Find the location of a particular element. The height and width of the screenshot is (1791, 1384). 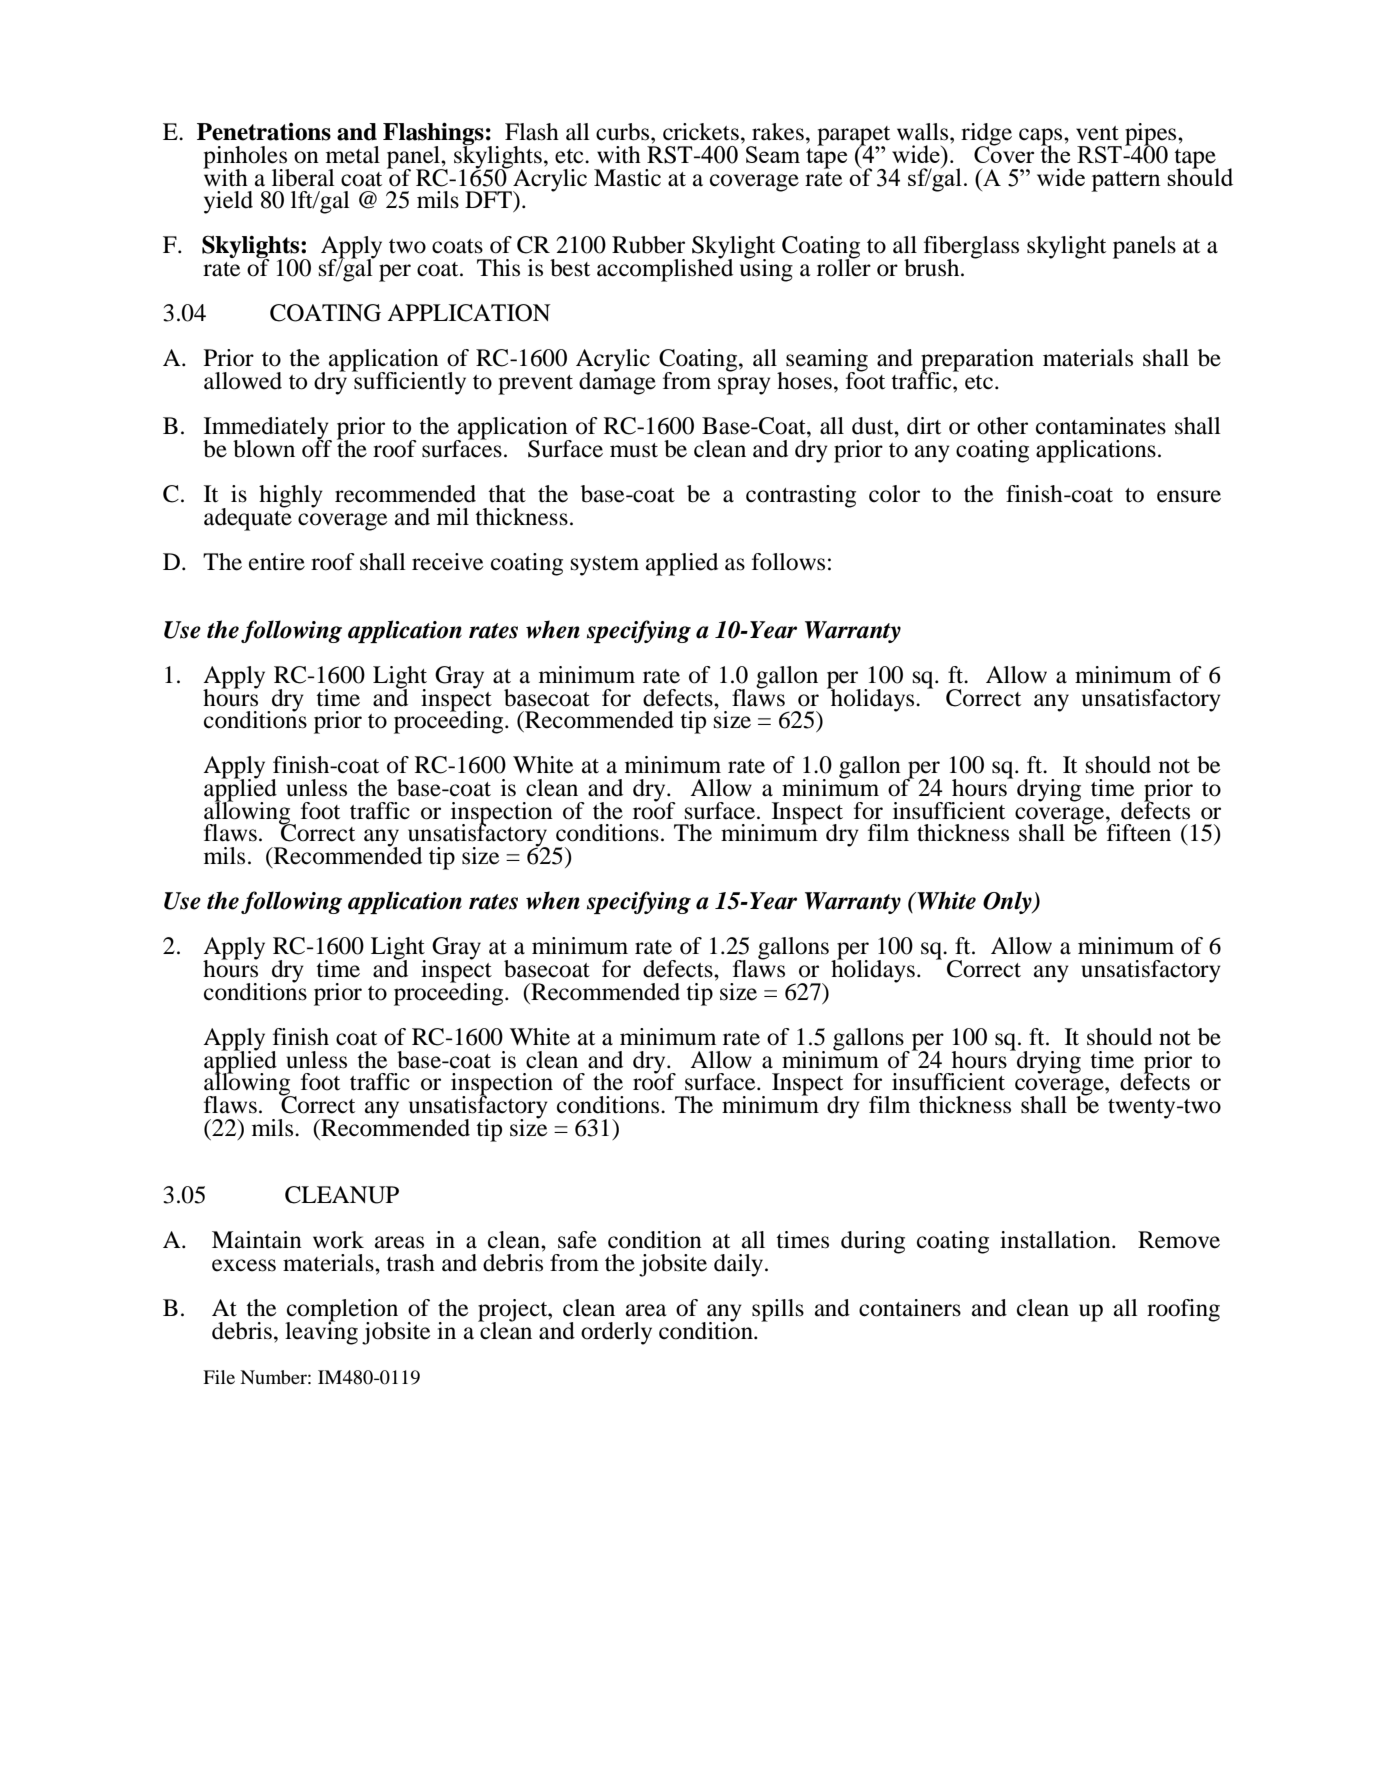

system is located at coordinates (605, 566).
